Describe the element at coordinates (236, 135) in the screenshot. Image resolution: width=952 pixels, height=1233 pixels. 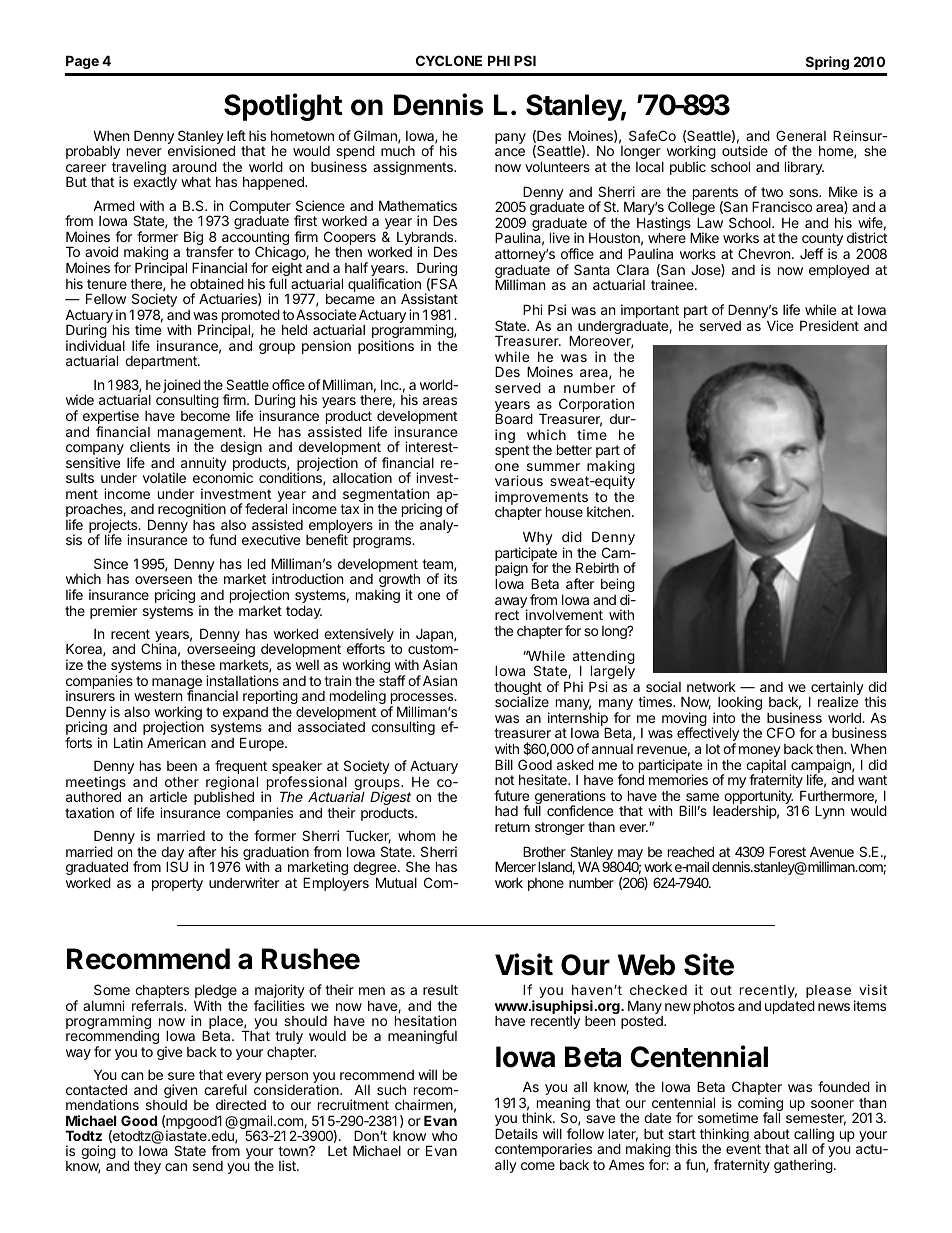
I see `left` at that location.
